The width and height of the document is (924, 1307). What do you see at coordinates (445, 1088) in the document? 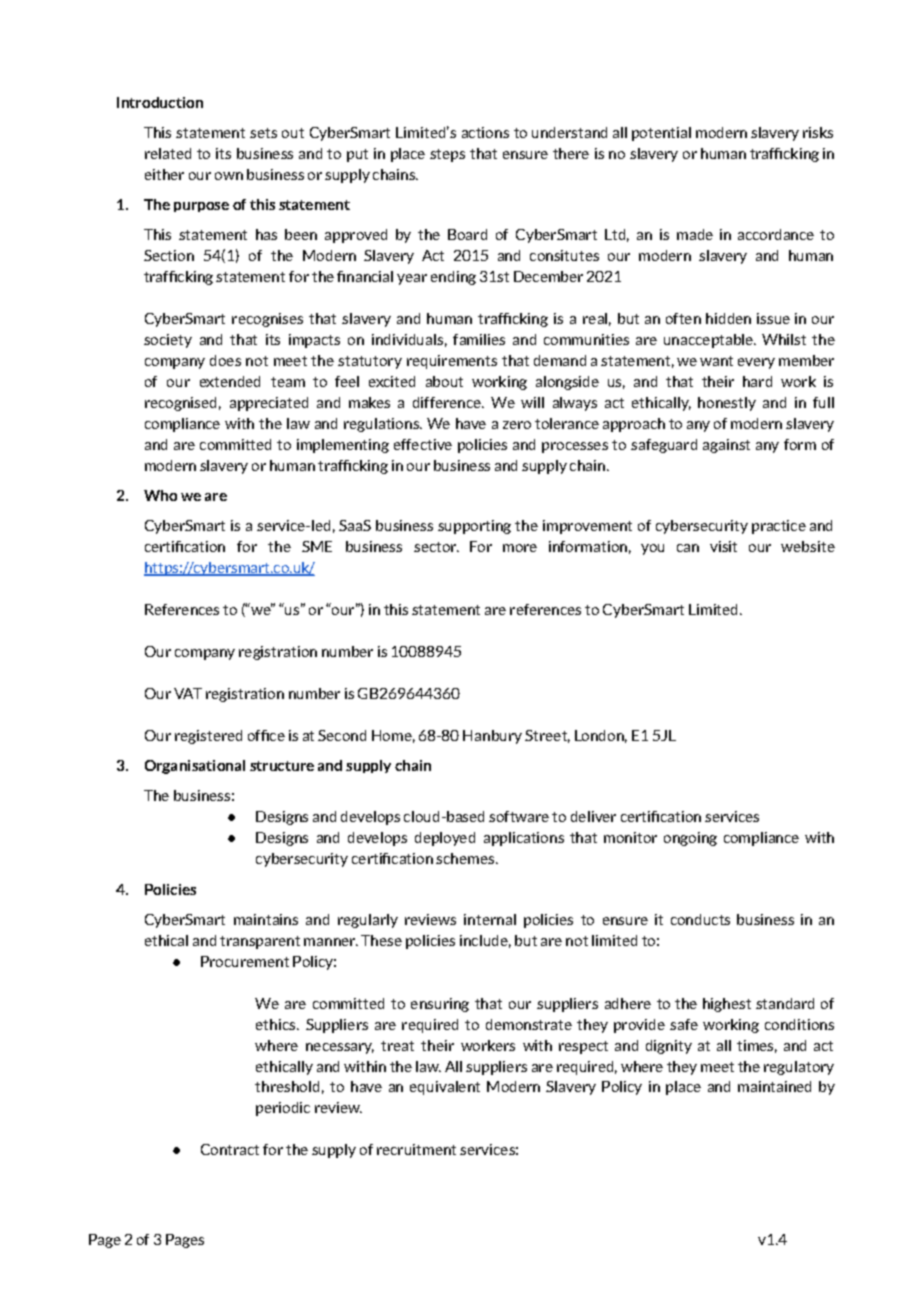
I see `equivalent` at bounding box center [445, 1088].
